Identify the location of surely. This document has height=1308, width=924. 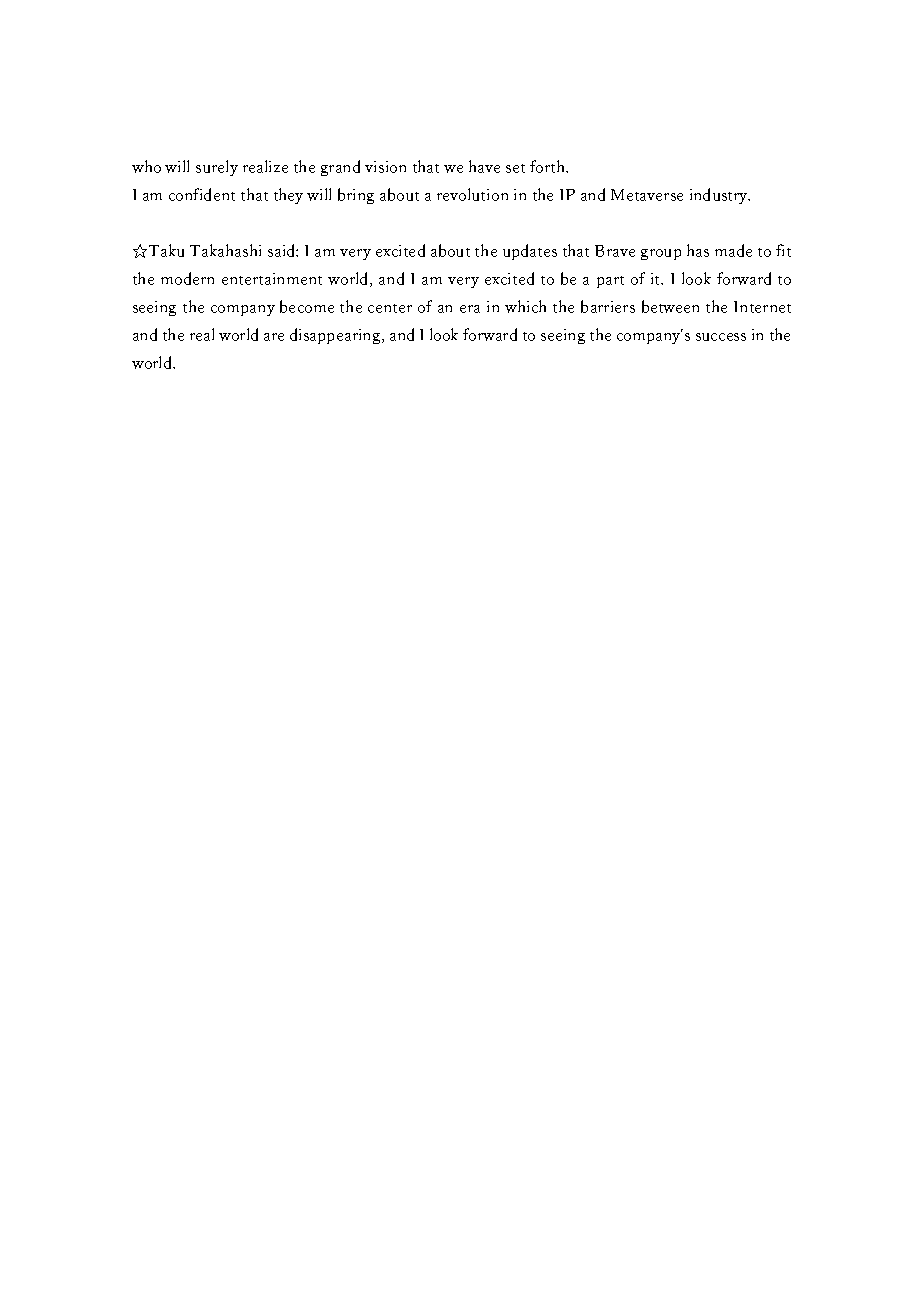
(217, 168).
